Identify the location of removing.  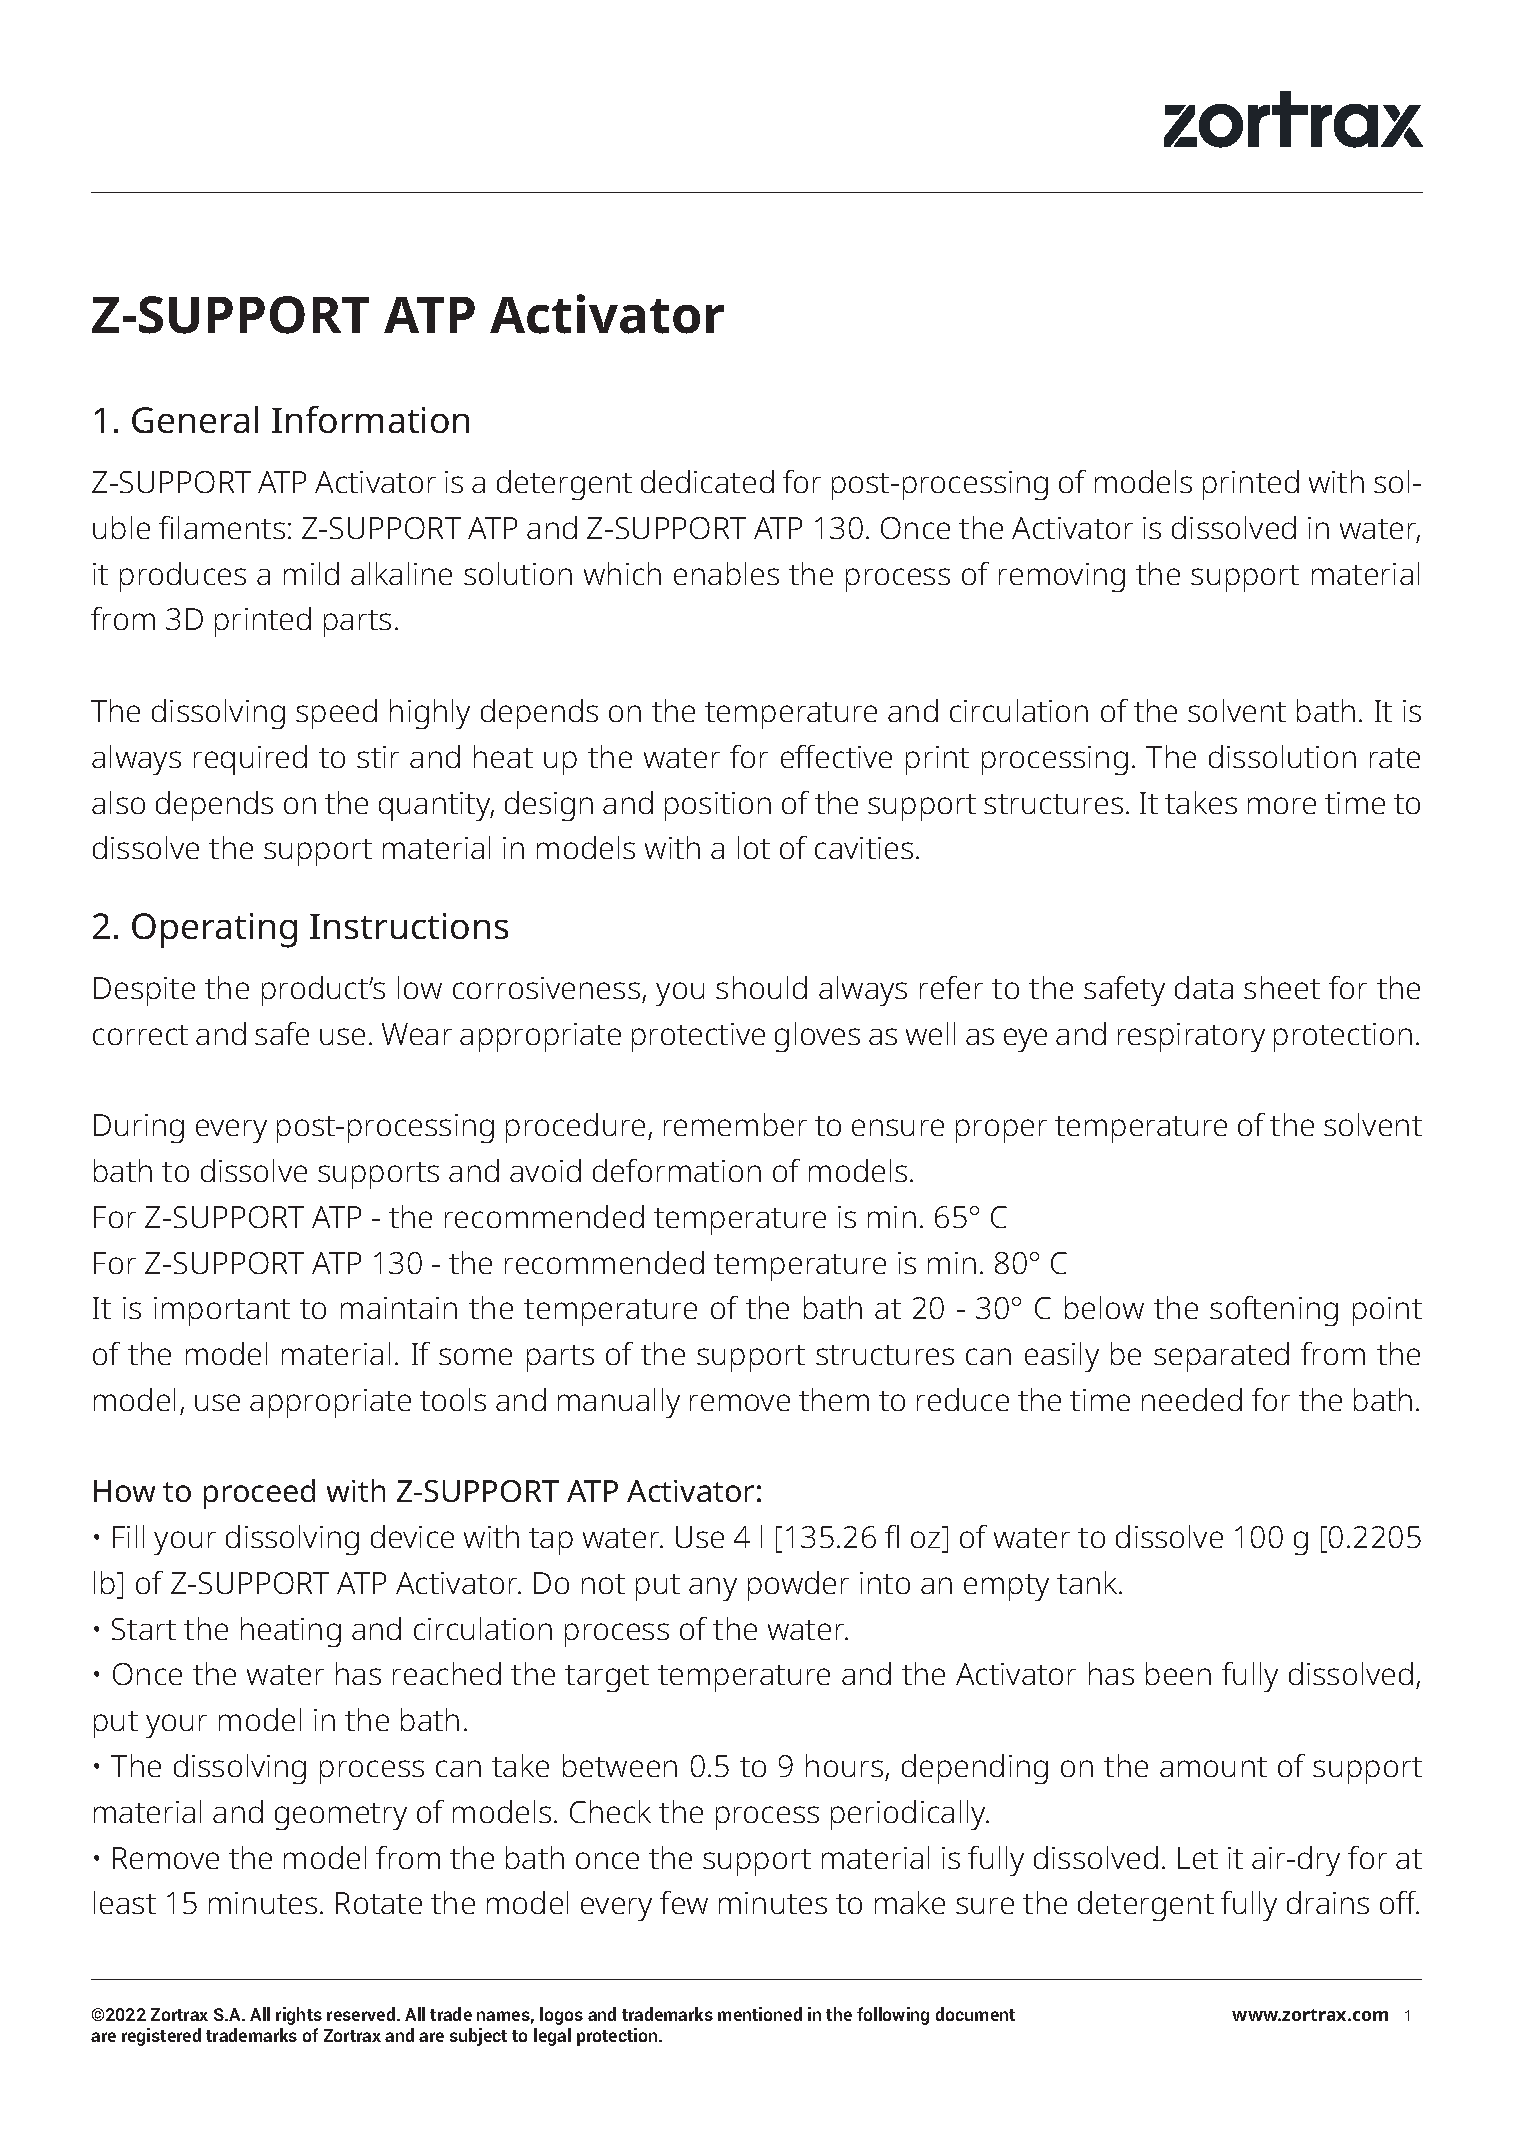
(1062, 577).
